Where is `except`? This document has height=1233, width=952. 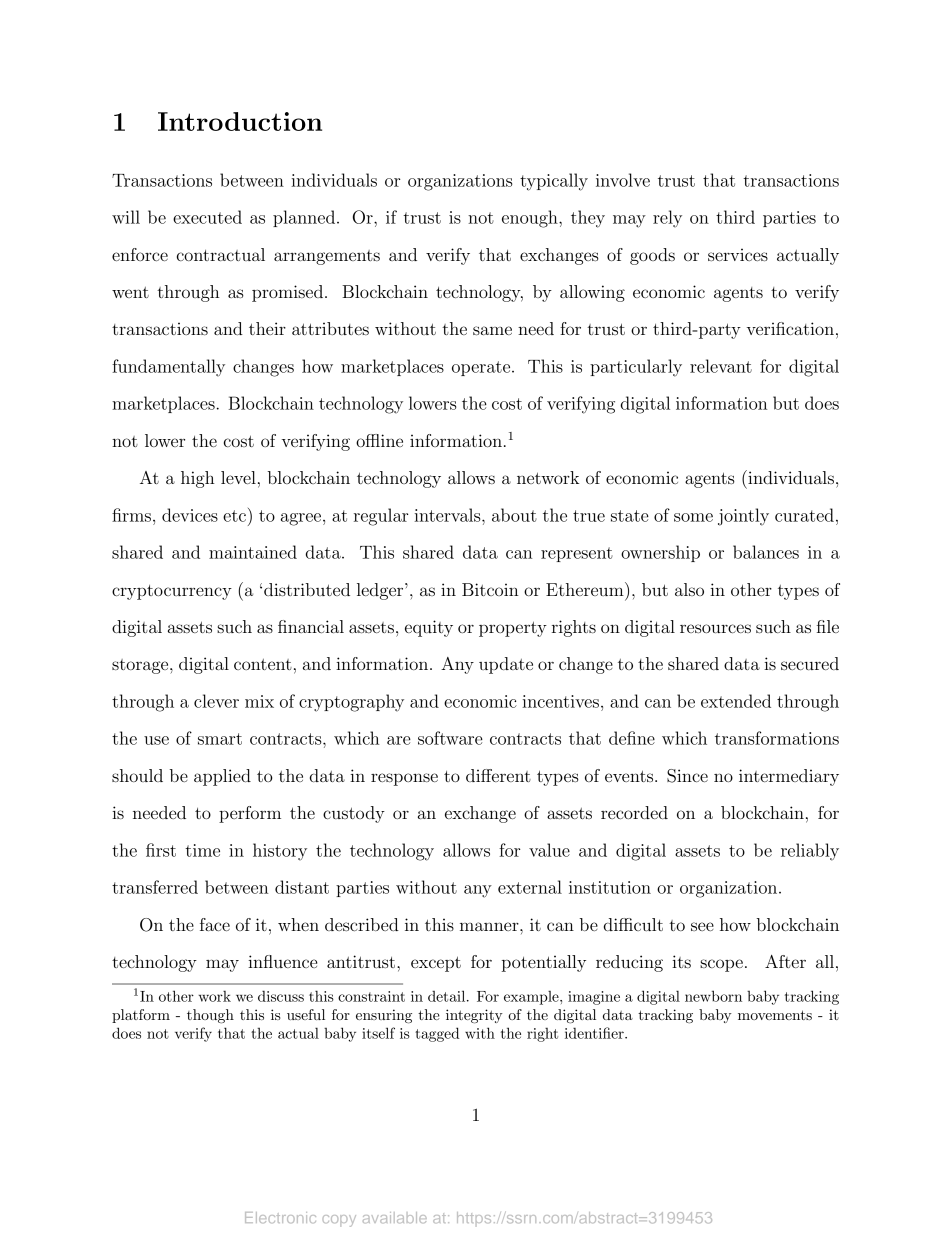
except is located at coordinates (436, 964).
